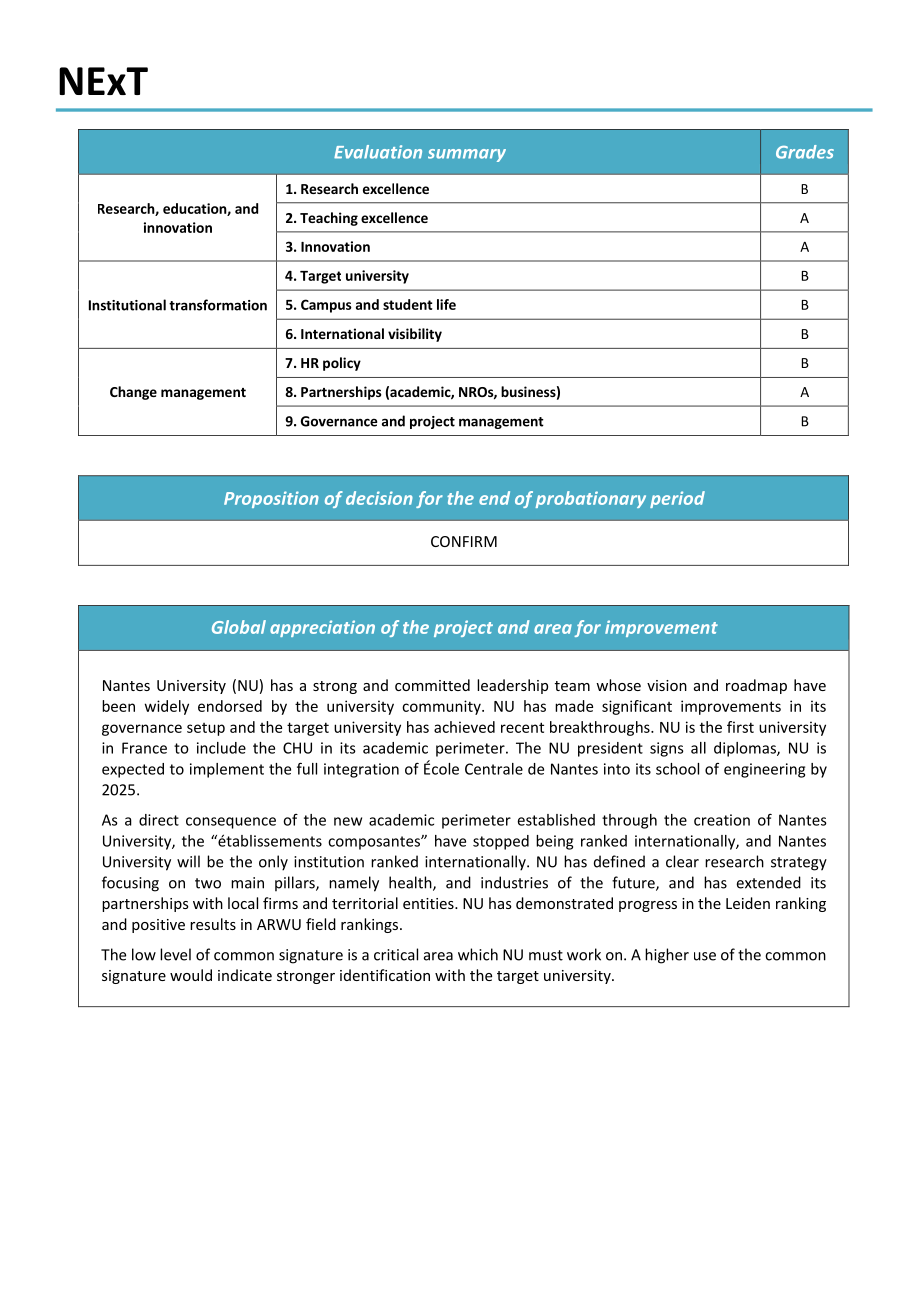  I want to click on use, so click(705, 956).
